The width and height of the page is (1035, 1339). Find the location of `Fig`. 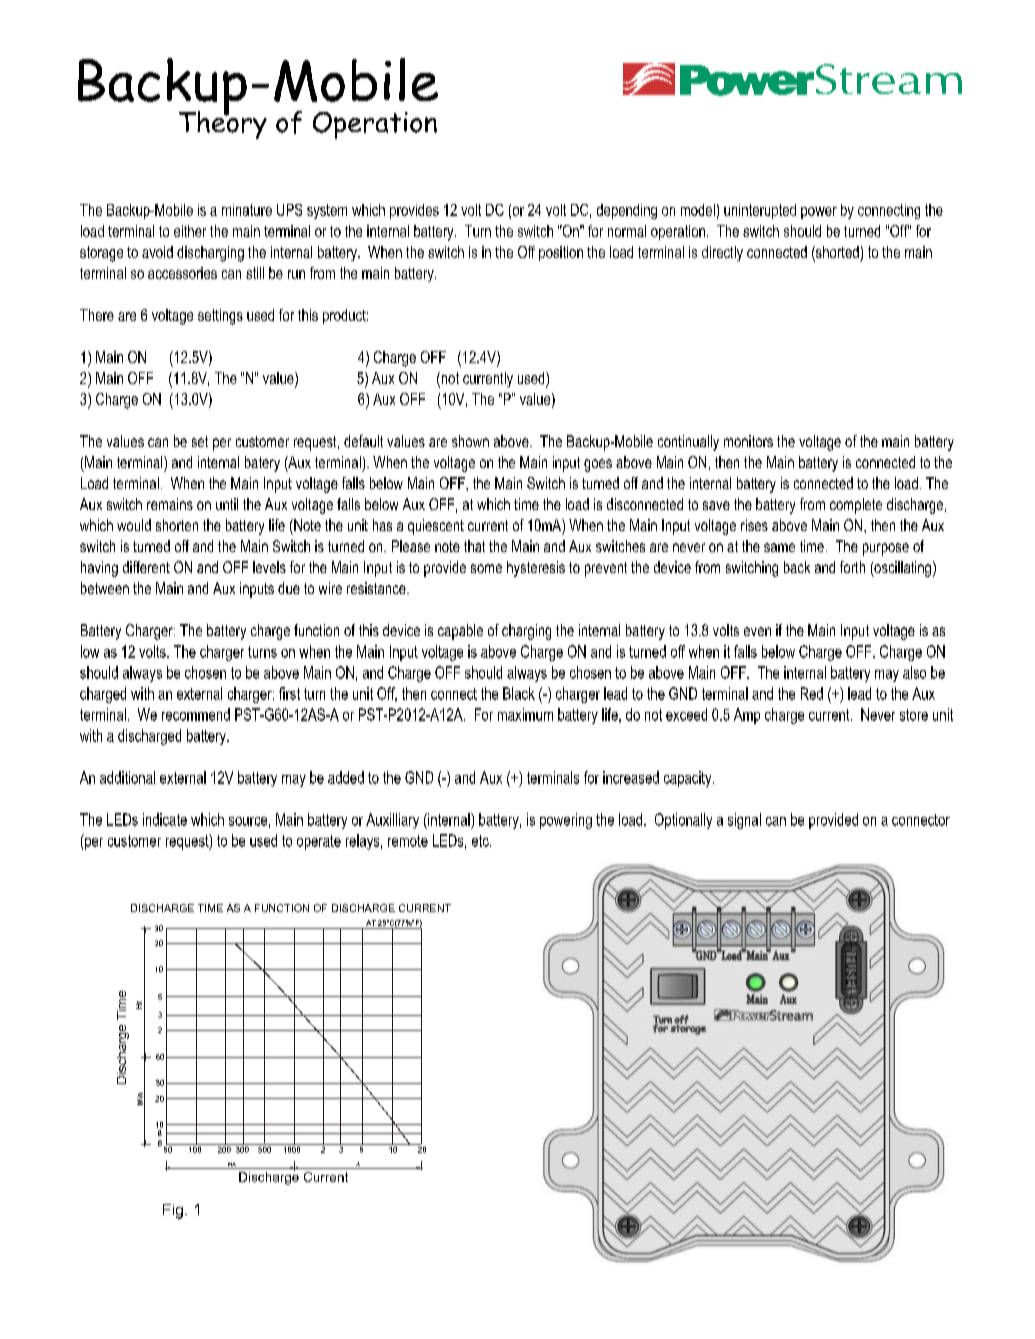

Fig is located at coordinates (173, 1211).
